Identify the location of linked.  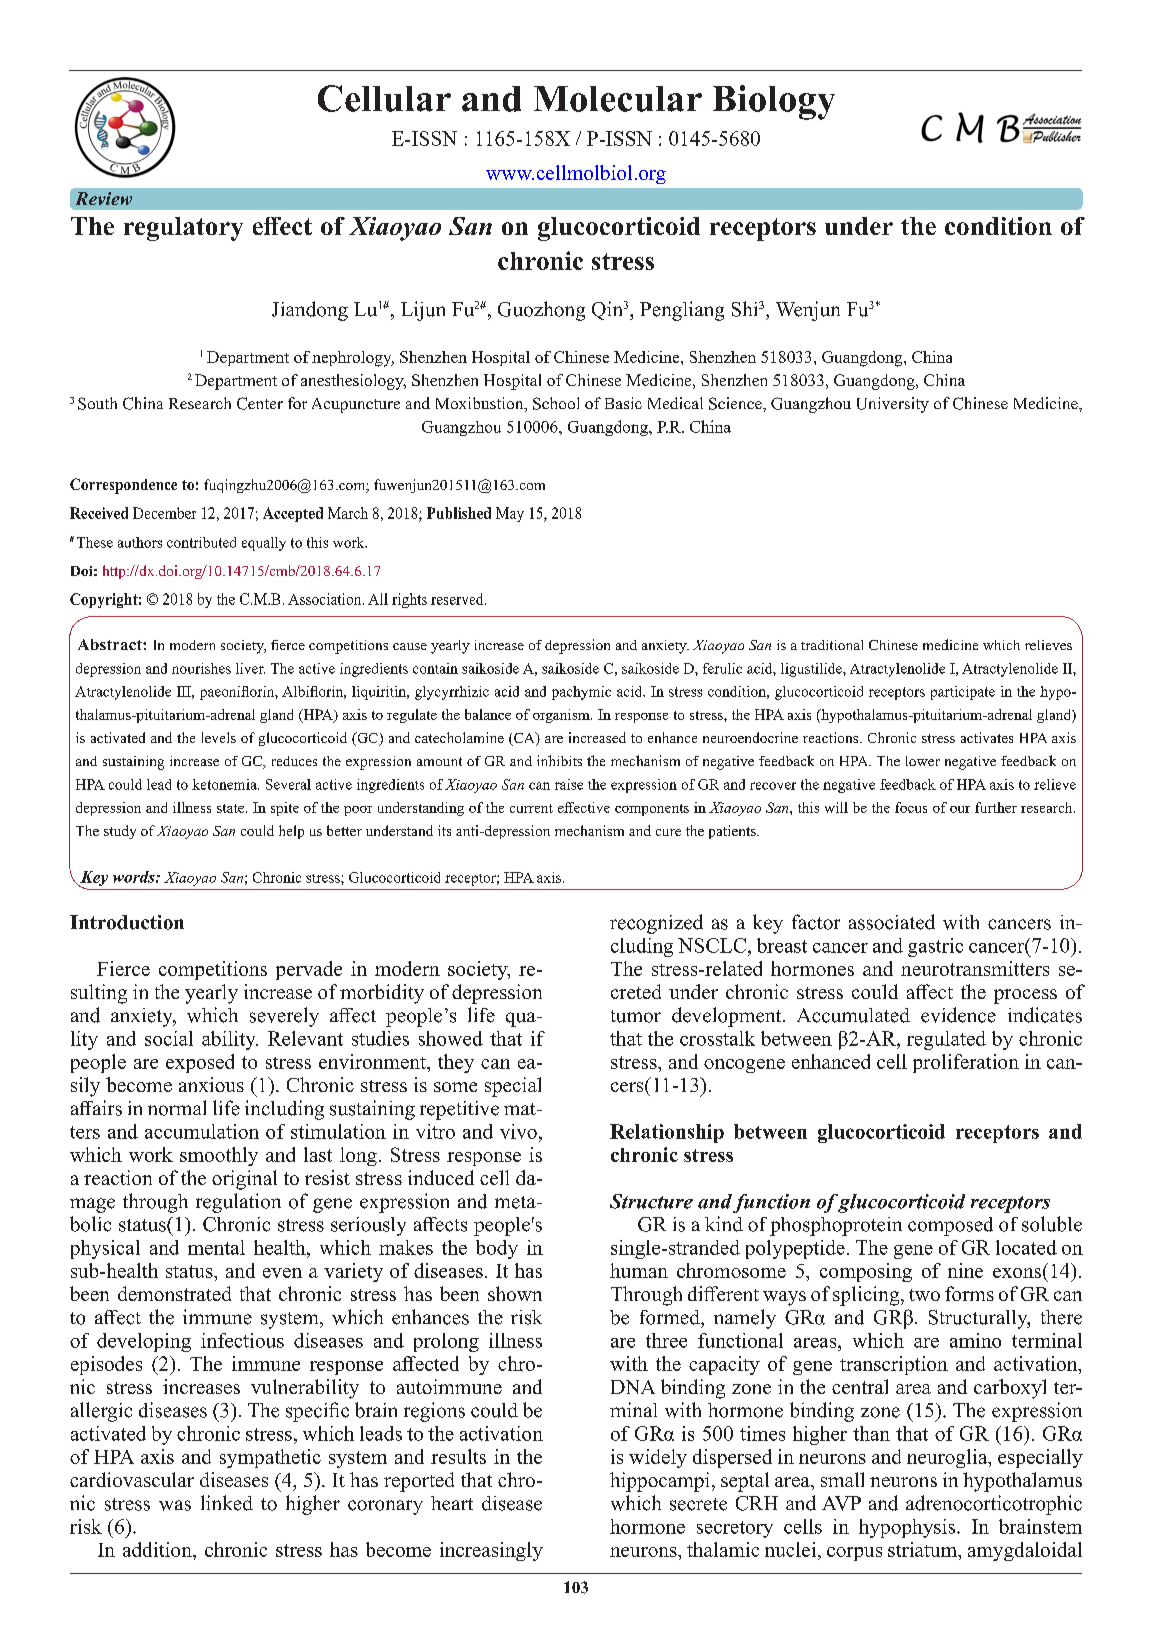
(227, 1503).
